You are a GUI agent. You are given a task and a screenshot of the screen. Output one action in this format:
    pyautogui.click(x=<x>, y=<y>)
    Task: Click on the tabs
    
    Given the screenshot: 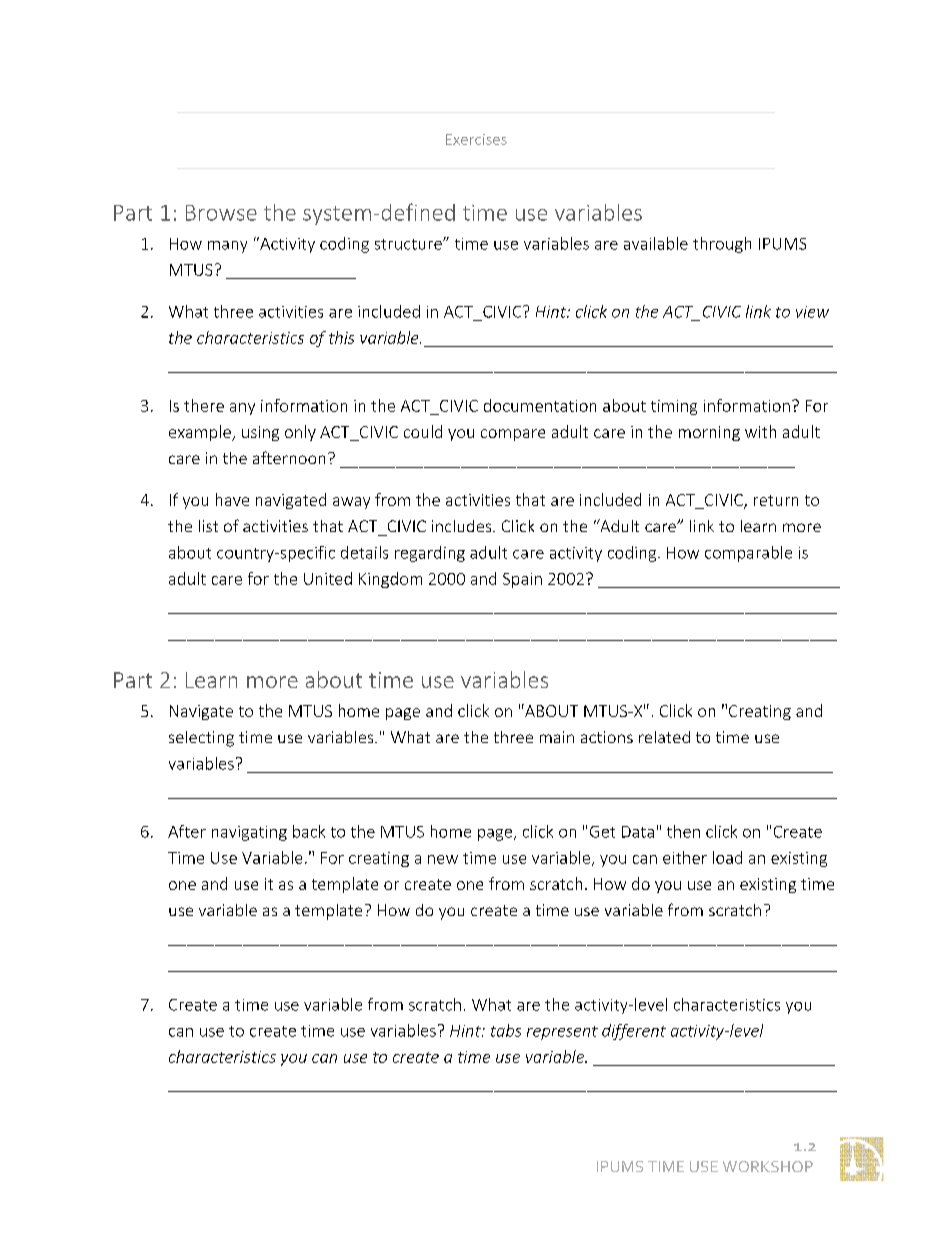 What is the action you would take?
    pyautogui.click(x=506, y=1030)
